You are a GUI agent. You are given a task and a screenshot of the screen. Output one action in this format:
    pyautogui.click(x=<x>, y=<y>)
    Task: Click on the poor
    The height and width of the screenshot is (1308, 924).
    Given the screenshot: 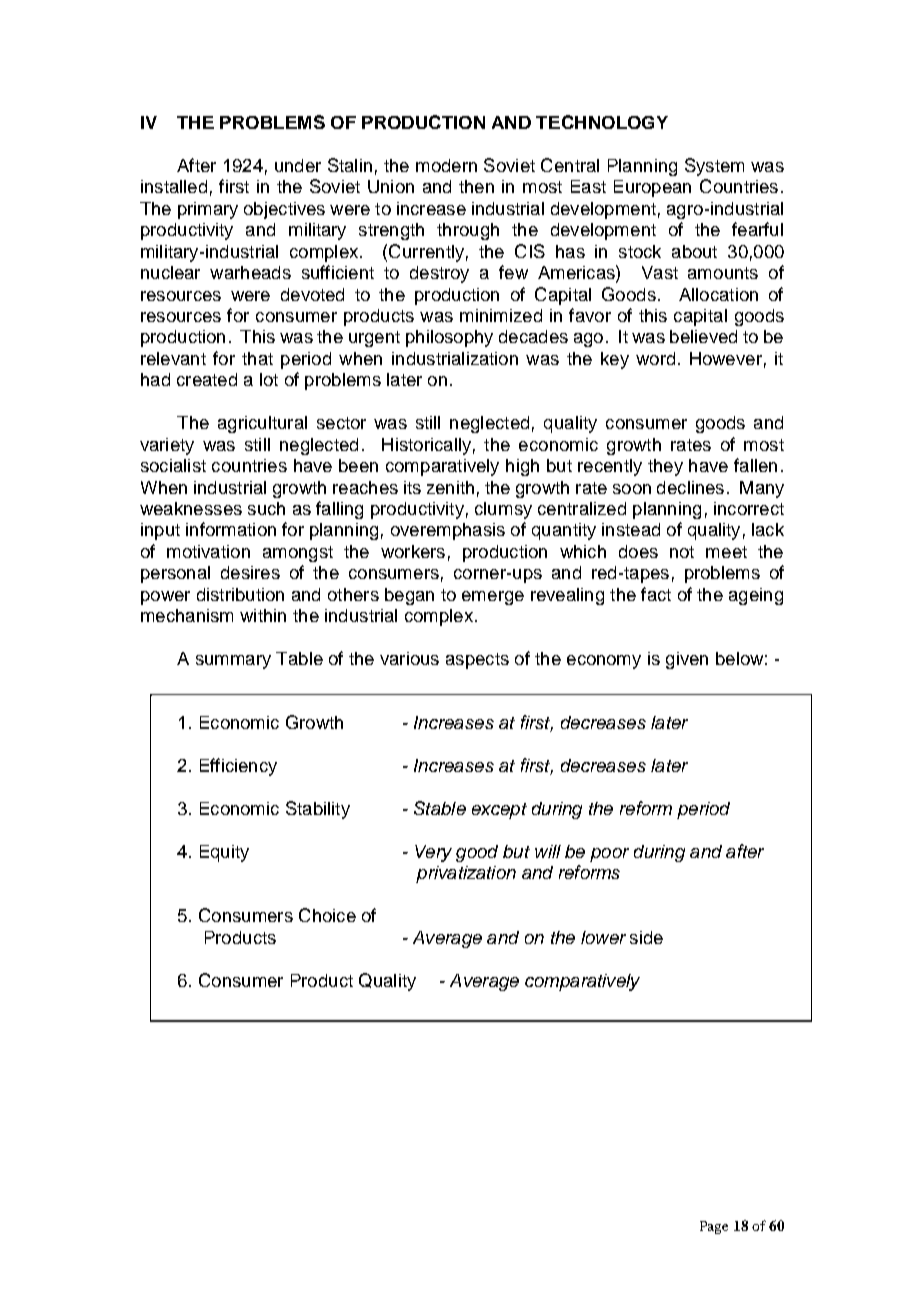 What is the action you would take?
    pyautogui.click(x=609, y=855)
